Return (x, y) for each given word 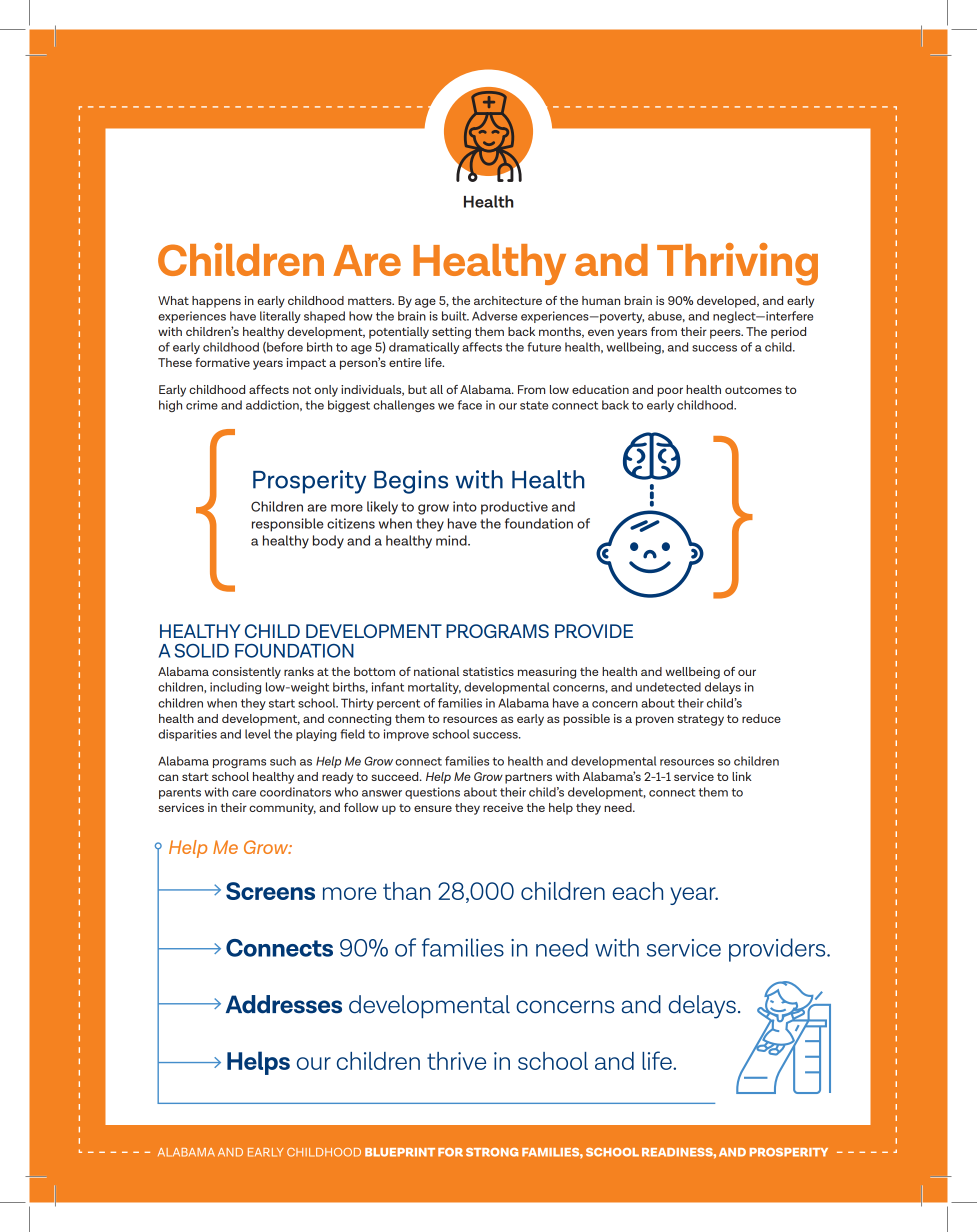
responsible (288, 525)
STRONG (492, 1152)
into (465, 506)
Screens (270, 891)
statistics (488, 671)
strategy (700, 720)
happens (216, 302)
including (235, 688)
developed (727, 302)
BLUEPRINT (400, 1152)
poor (670, 392)
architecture (508, 300)
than (407, 891)
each (637, 891)
